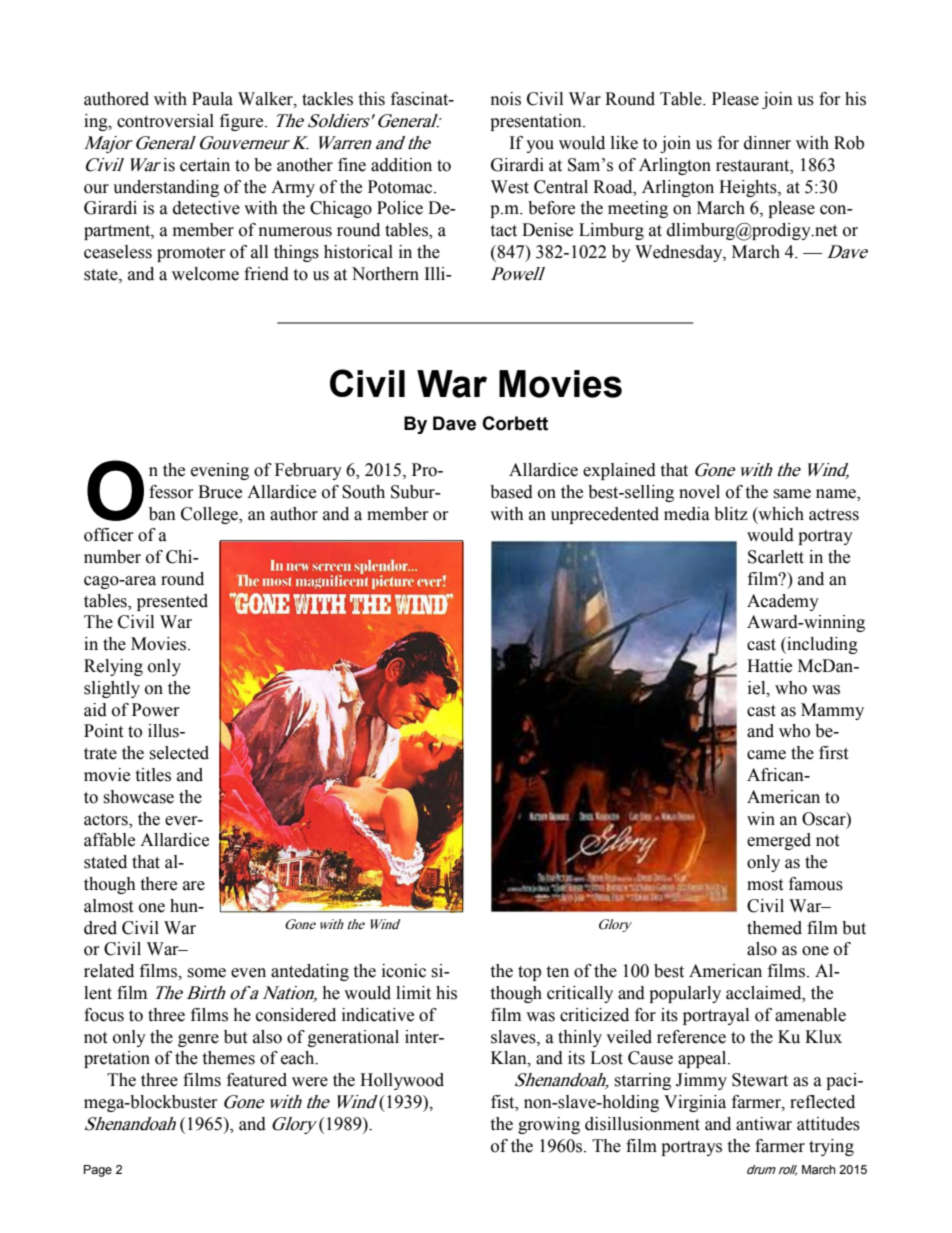  I want to click on officer, so click(108, 535).
